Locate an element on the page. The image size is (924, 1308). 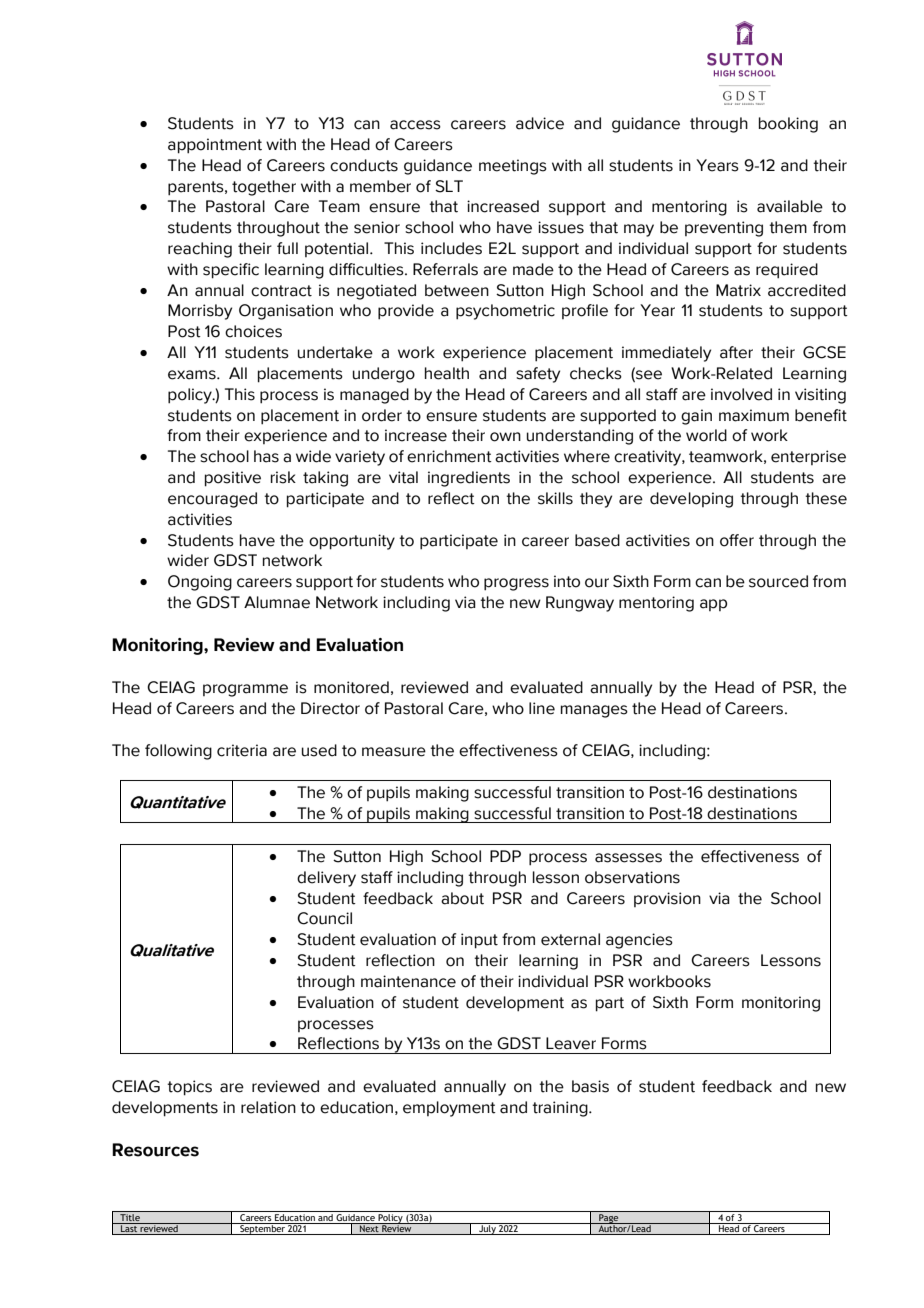
September is located at coordinates (262, 1229).
